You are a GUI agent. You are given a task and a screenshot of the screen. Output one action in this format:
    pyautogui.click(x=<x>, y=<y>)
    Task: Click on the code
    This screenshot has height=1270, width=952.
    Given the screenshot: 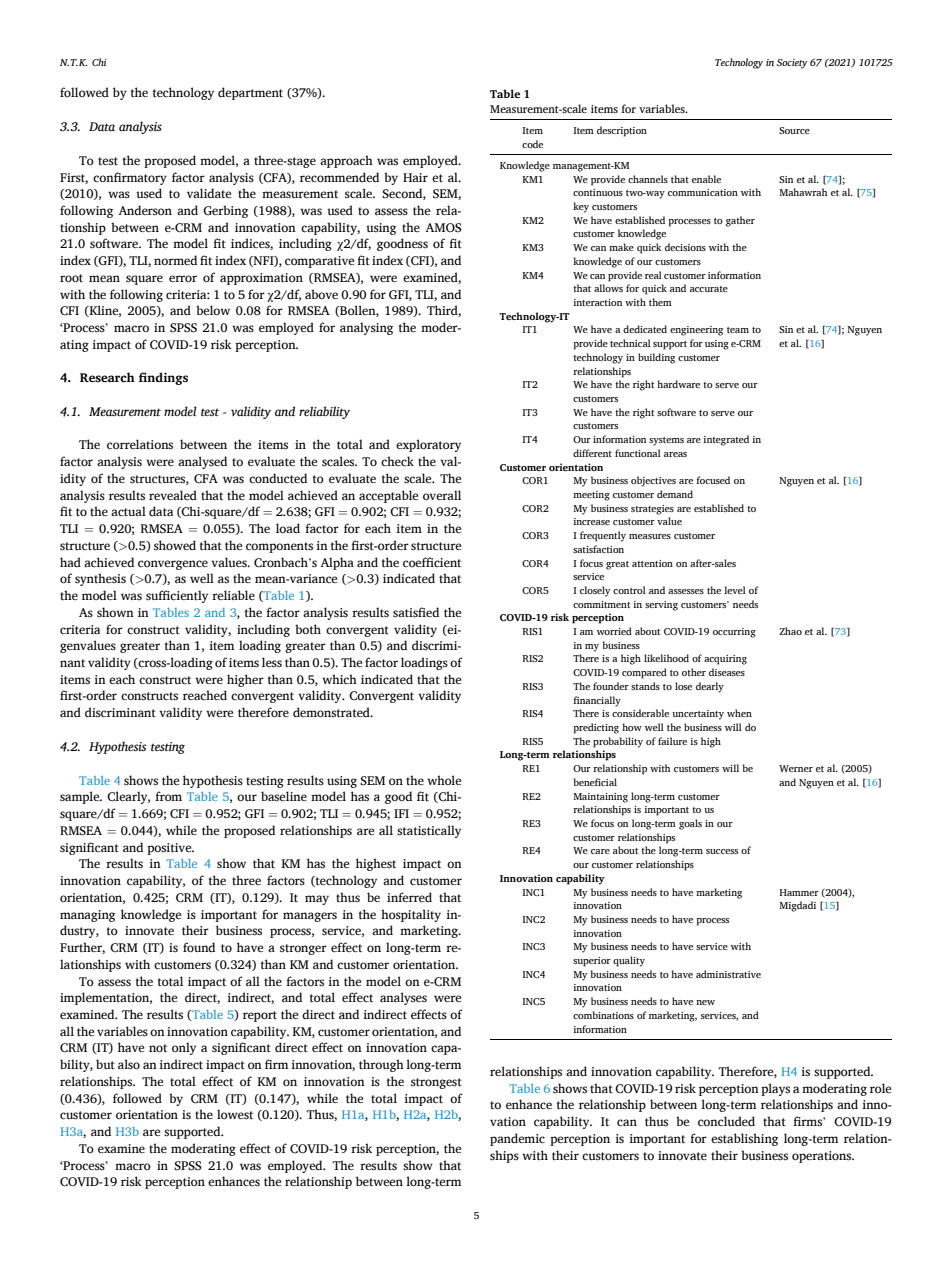 What is the action you would take?
    pyautogui.click(x=532, y=144)
